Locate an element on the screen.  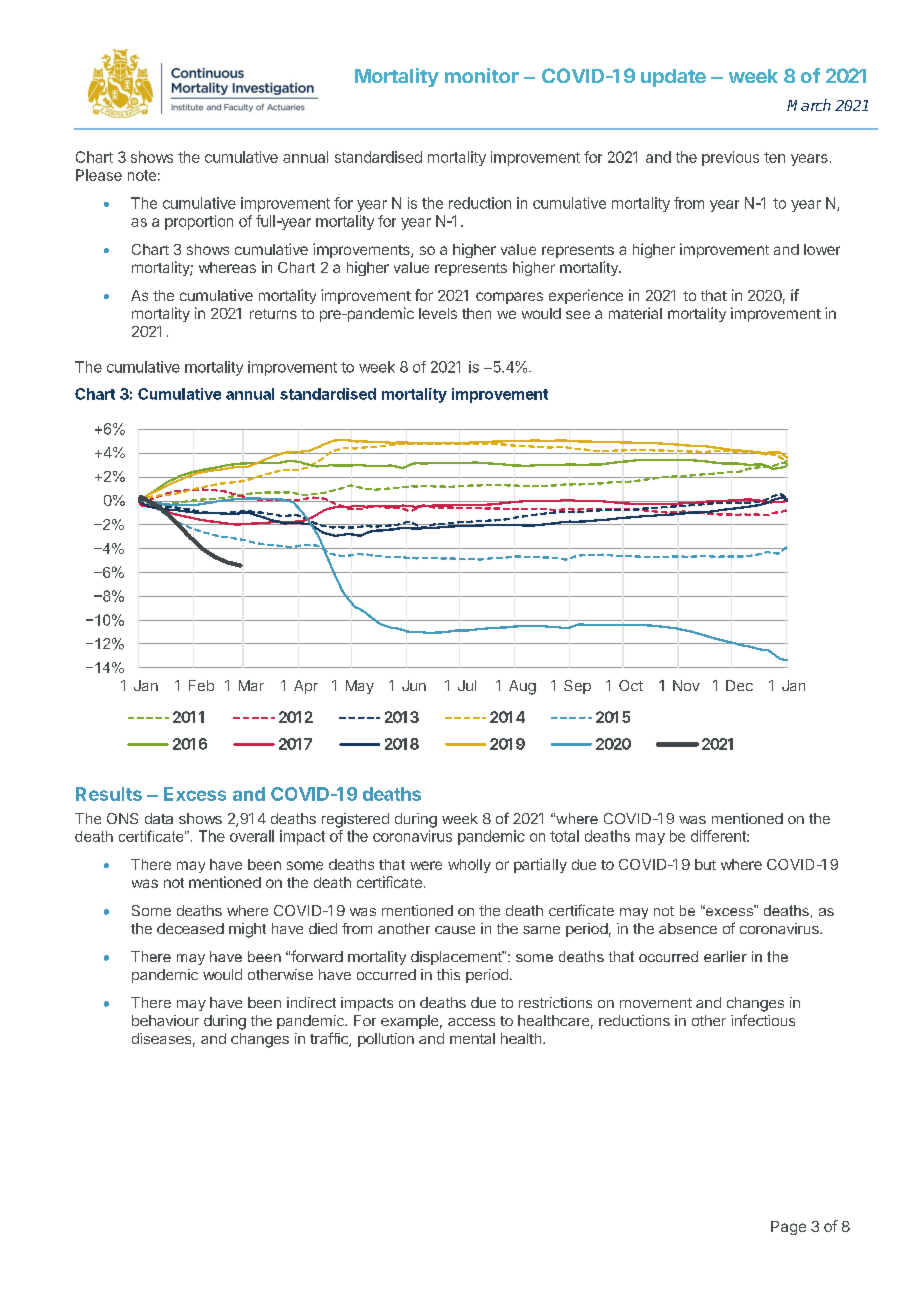
deceased is located at coordinates (190, 928).
